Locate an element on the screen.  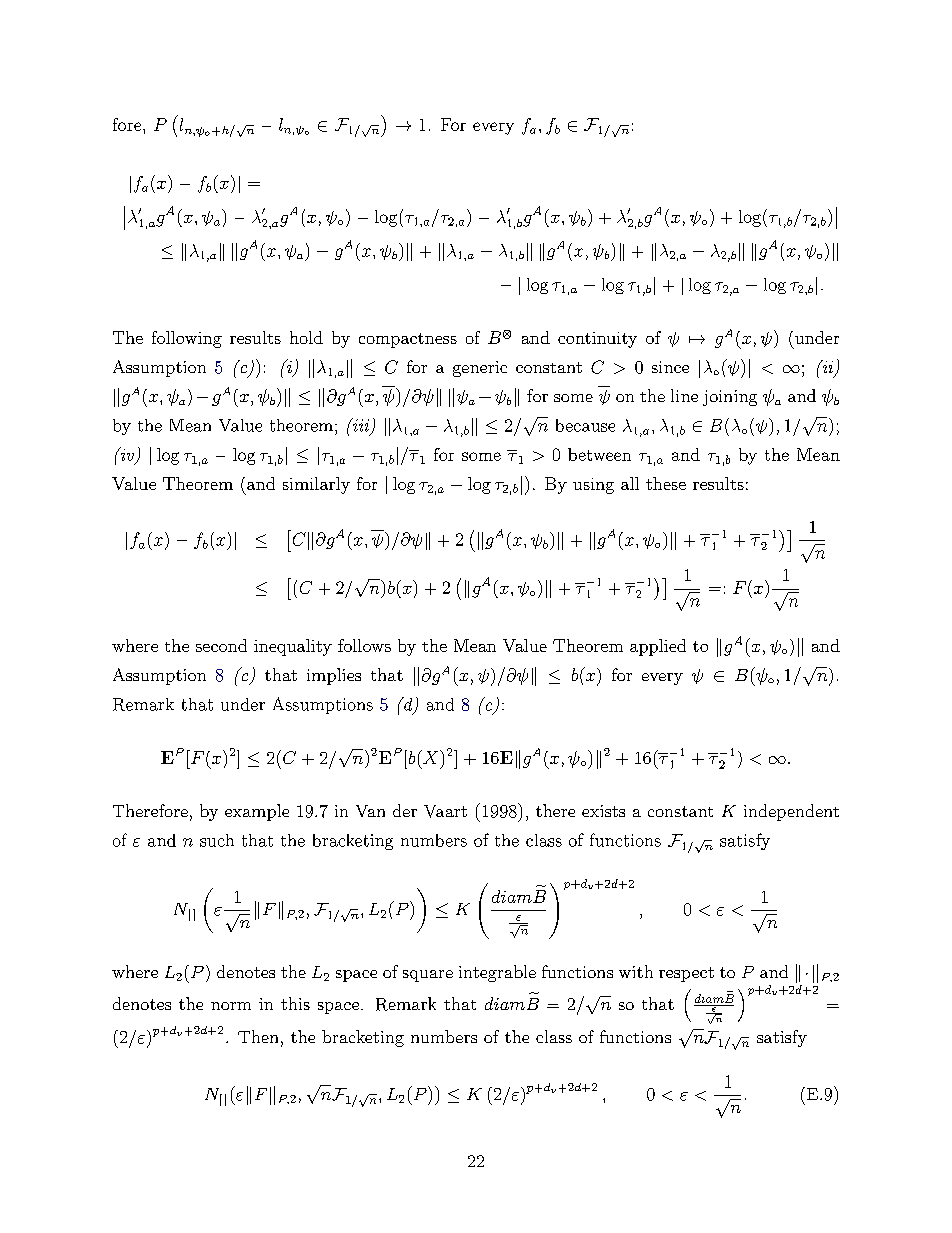
inequality is located at coordinates (293, 647).
